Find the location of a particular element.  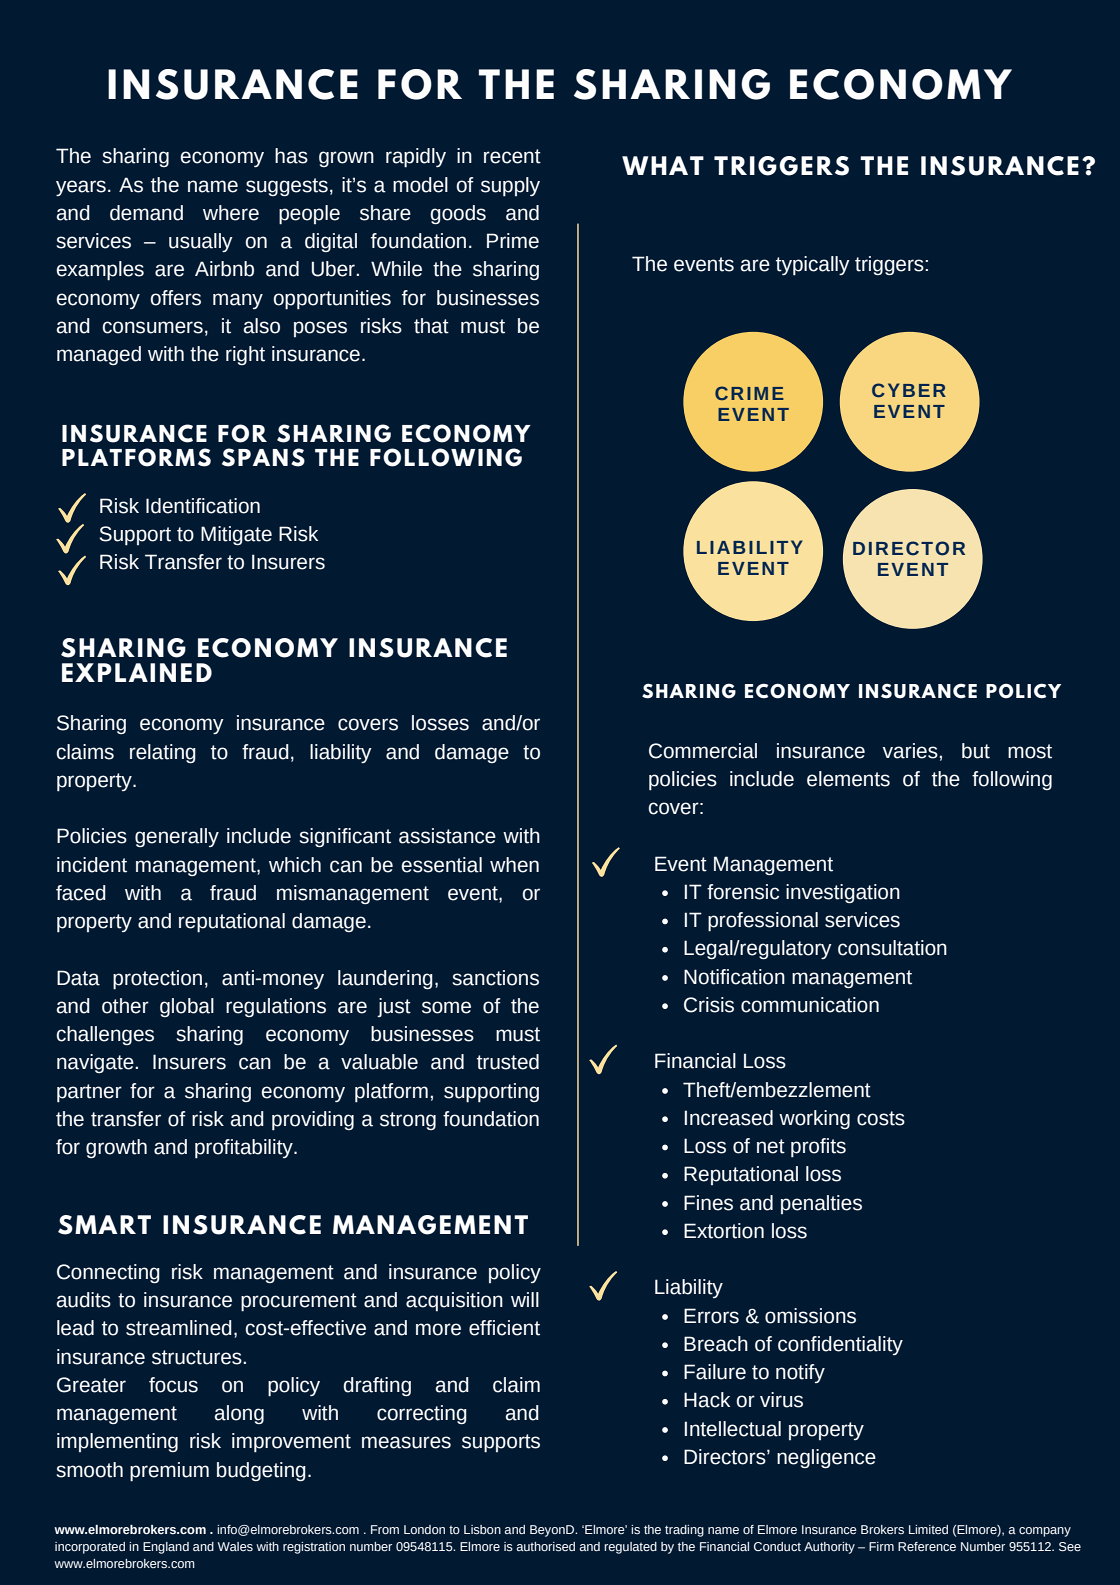

Limited is located at coordinates (928, 1529).
